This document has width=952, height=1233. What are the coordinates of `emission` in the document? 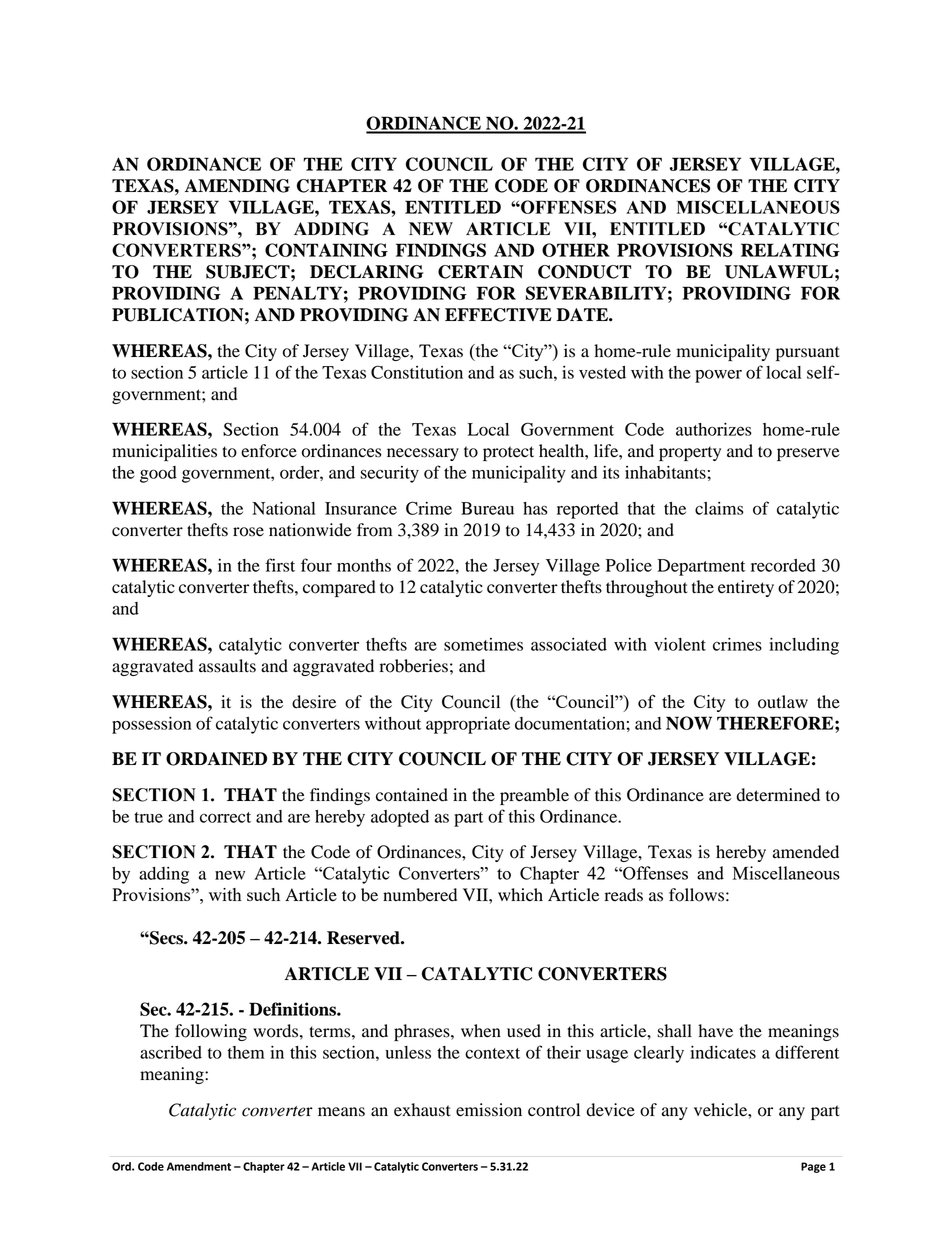 It's located at (489, 1110).
